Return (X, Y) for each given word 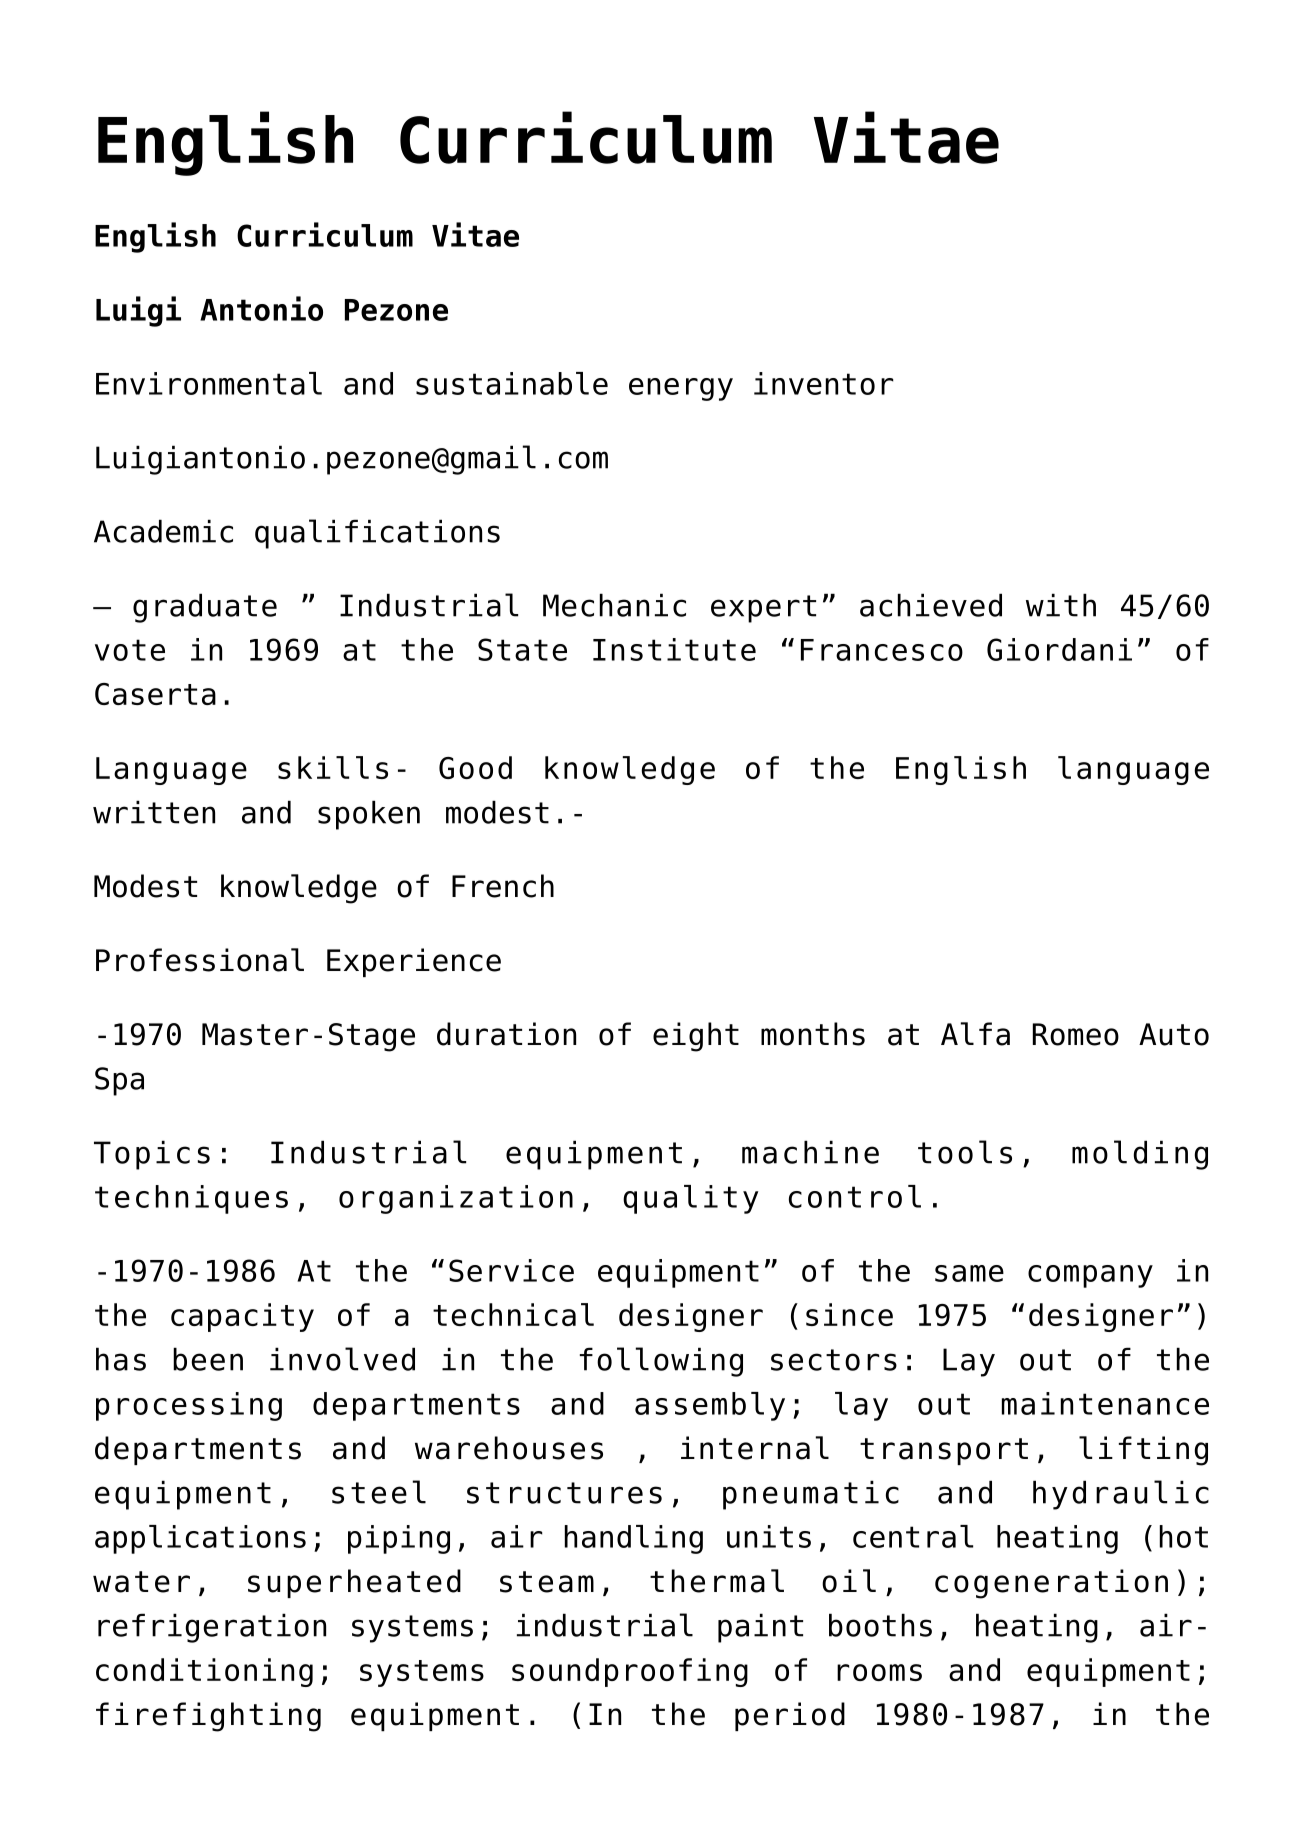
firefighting (208, 1717)
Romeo (1076, 1034)
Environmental (209, 383)
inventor (823, 383)
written (154, 812)
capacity (242, 1317)
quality (690, 1199)
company (1090, 1276)
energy (681, 389)
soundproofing (630, 1672)
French (503, 886)
